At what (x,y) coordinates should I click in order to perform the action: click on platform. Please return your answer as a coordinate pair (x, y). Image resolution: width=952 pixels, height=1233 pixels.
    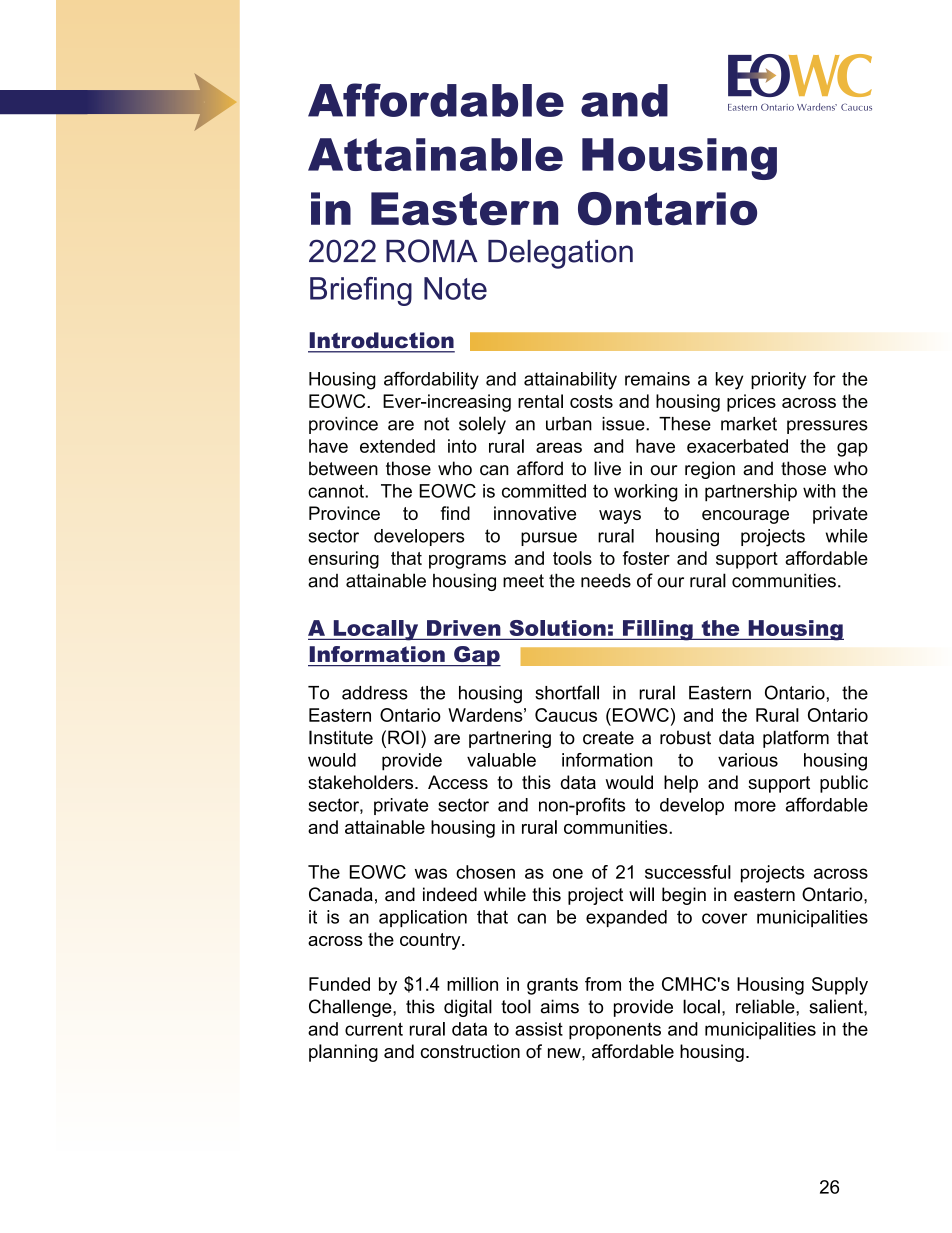
    Looking at the image, I should click on (796, 739).
